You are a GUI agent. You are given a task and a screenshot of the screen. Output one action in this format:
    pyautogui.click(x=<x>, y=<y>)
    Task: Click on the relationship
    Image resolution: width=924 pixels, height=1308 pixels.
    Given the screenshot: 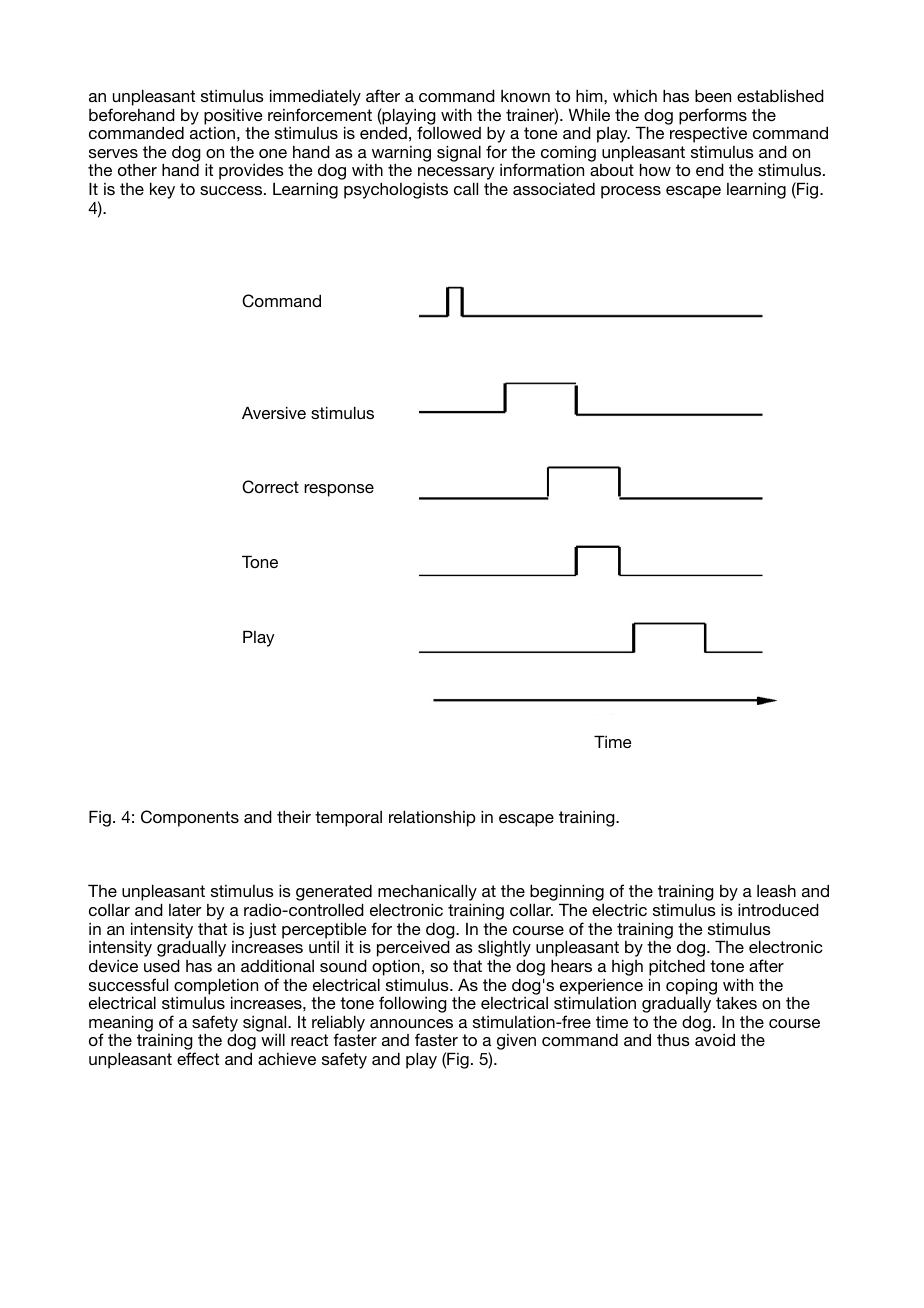 What is the action you would take?
    pyautogui.click(x=432, y=818)
